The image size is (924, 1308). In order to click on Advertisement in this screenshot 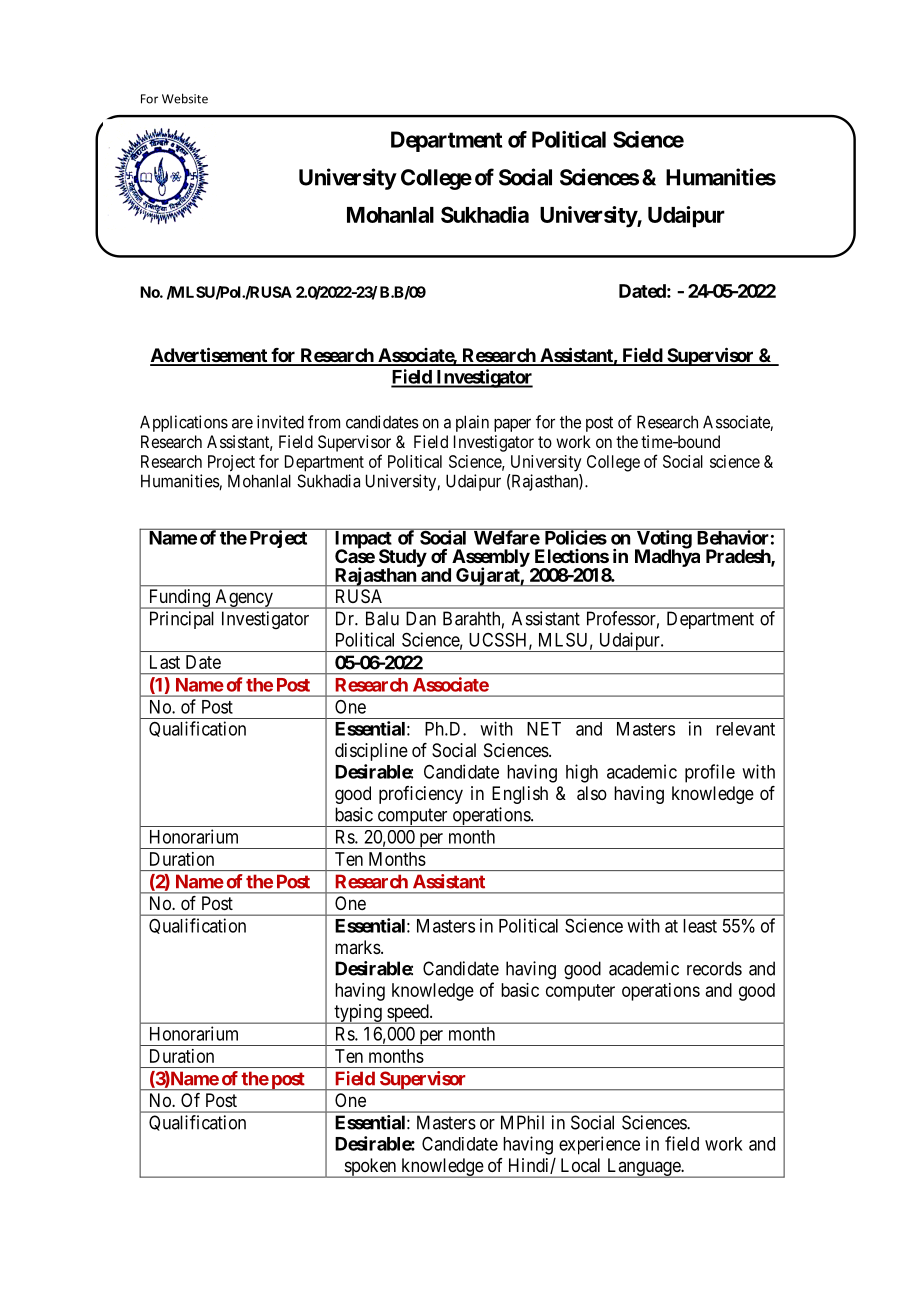, I will do `click(209, 356)`.
